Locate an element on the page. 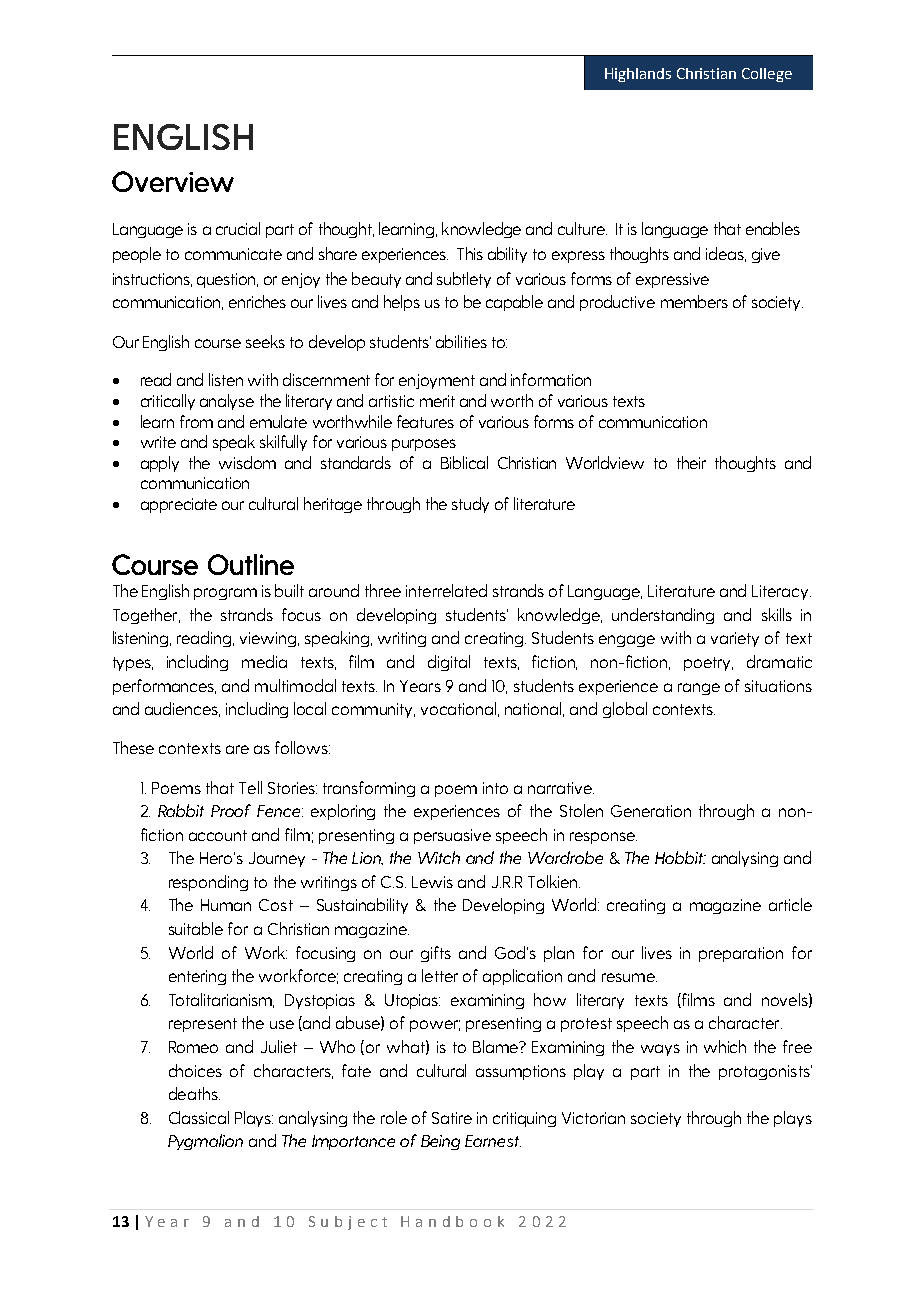 The width and height of the image is (924, 1308). protagonists is located at coordinates (765, 1072).
